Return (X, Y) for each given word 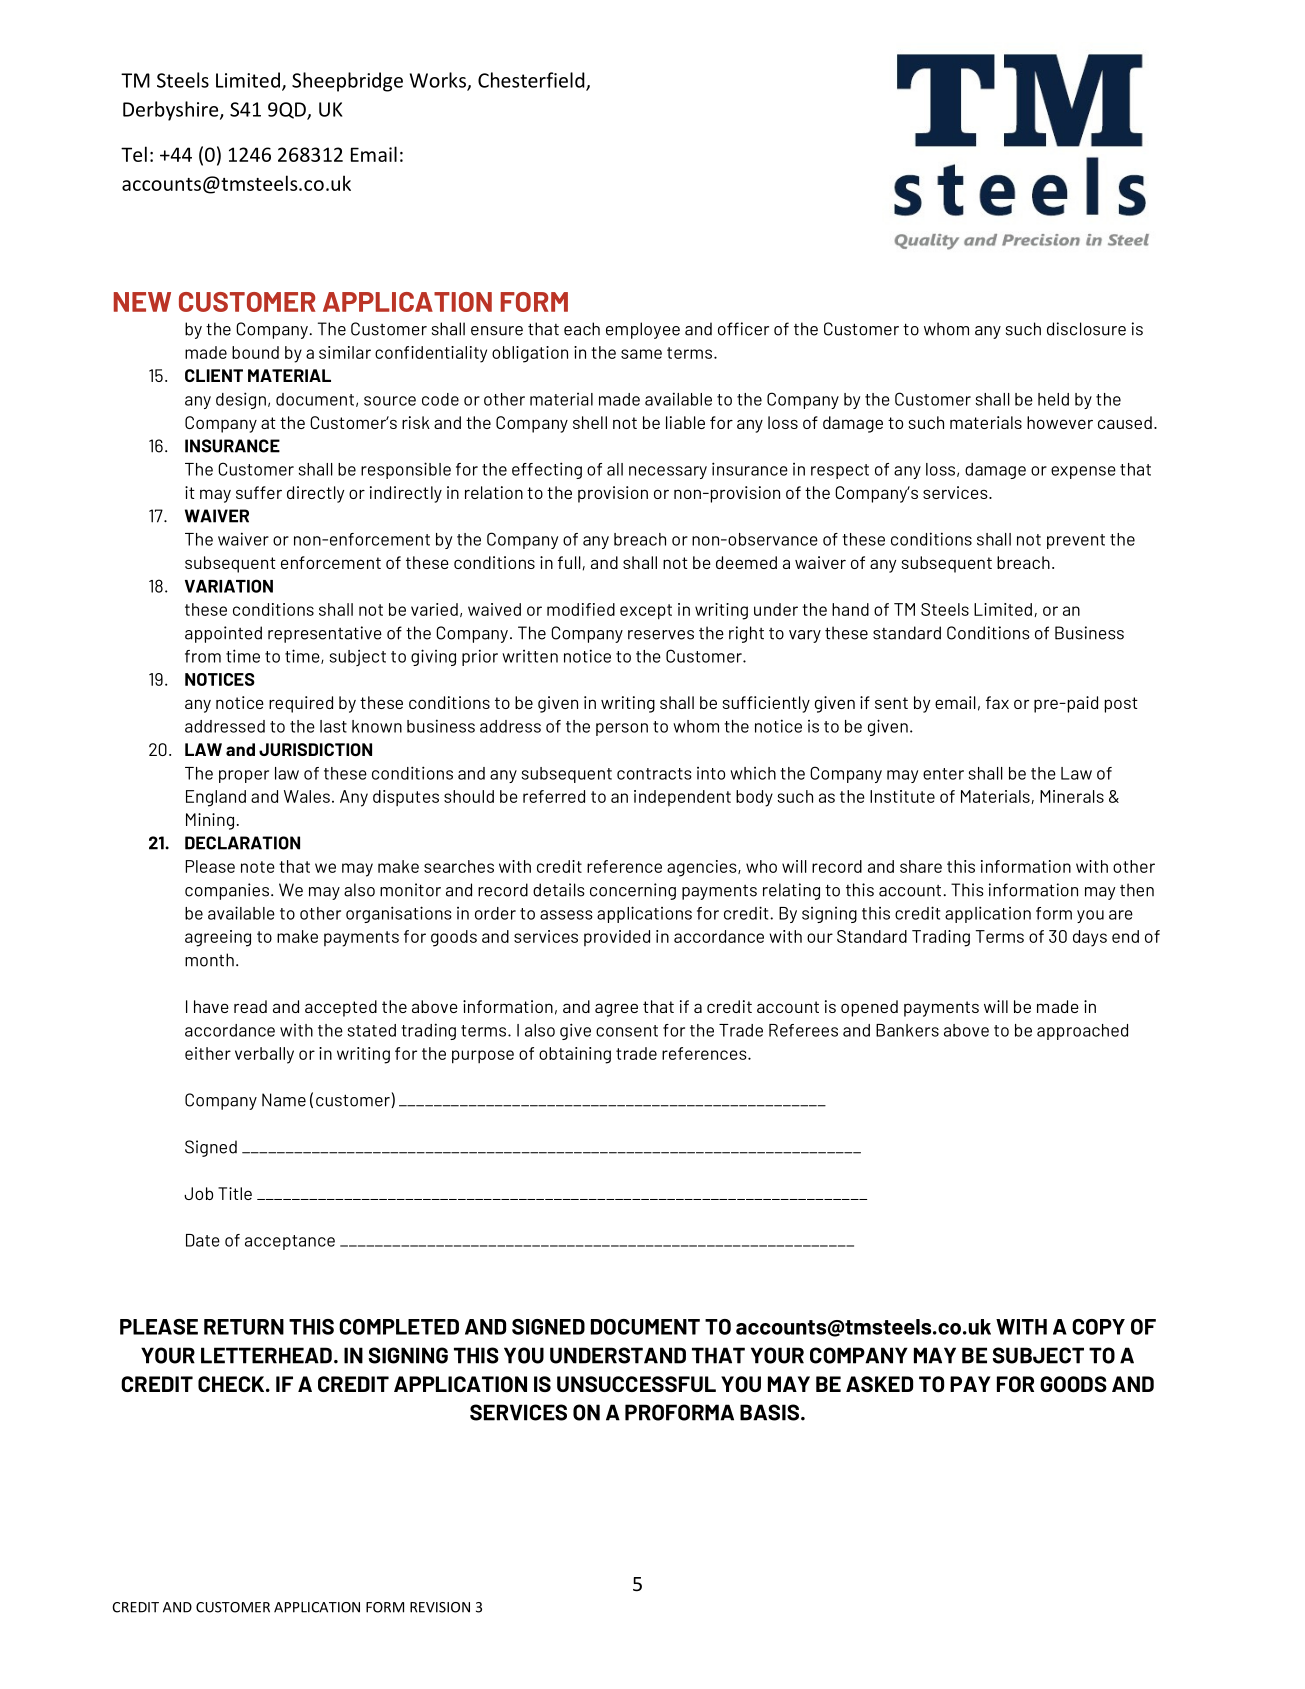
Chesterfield (532, 81)
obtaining (575, 1055)
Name (284, 1100)
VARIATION (229, 586)
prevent (1076, 541)
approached (1082, 1032)
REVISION (440, 1607)
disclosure (1086, 329)
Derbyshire (172, 111)
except (646, 612)
